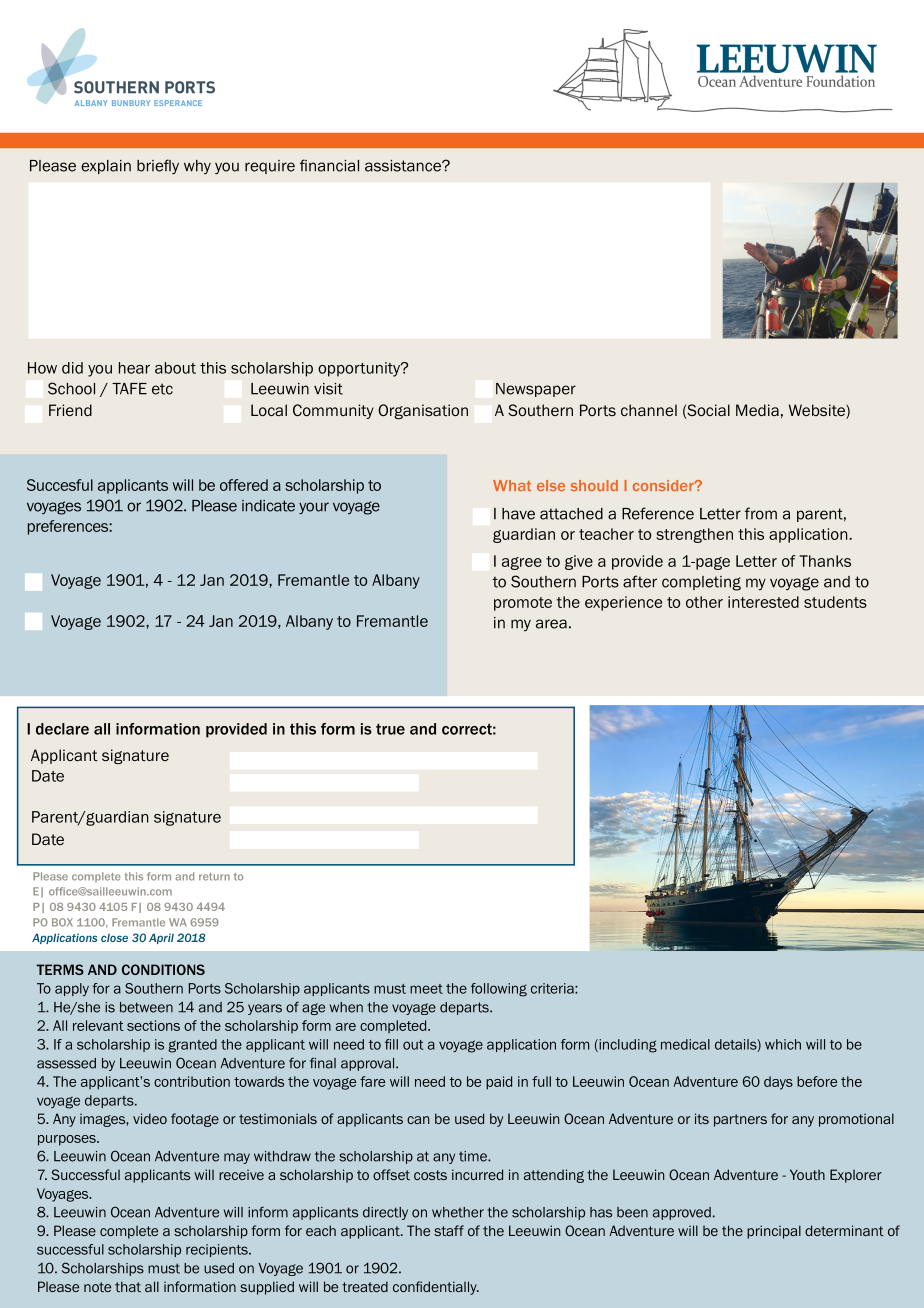 This screenshot has width=924, height=1308. Describe the element at coordinates (60, 485) in the screenshot. I see `Succesful` at that location.
